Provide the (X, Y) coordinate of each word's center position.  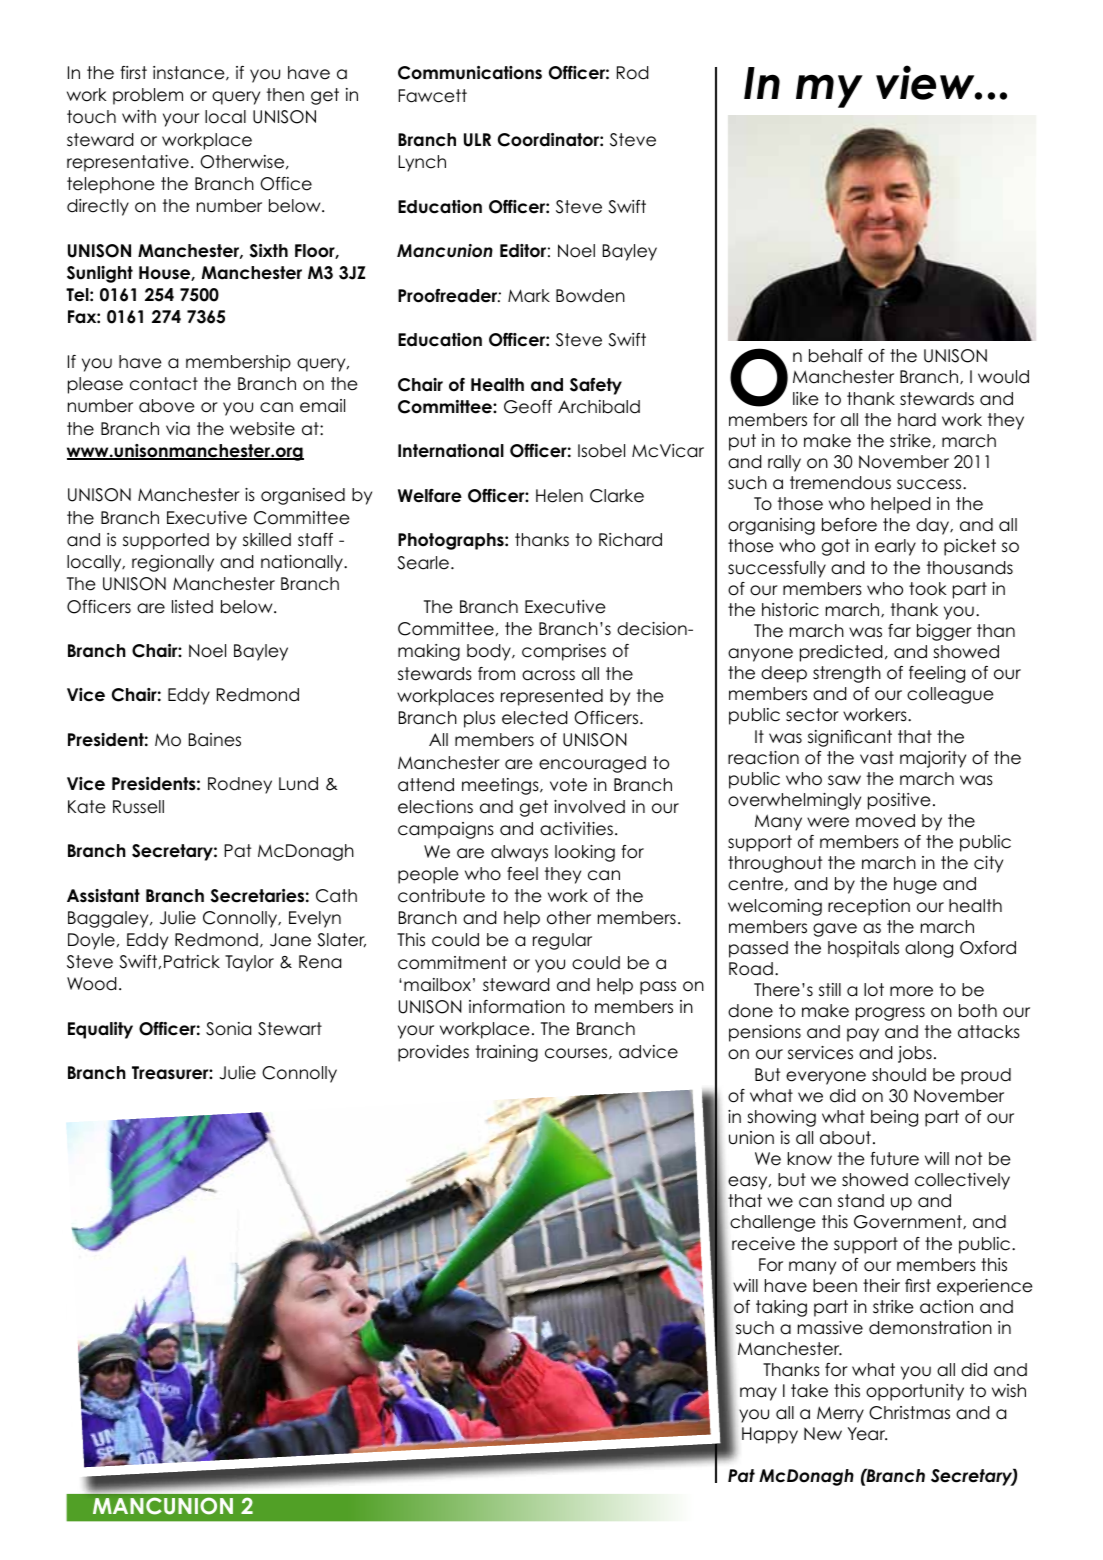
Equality (100, 1030)
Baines (215, 740)
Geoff (528, 407)
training (507, 1053)
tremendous (840, 483)
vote (568, 785)
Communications (470, 73)
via (178, 429)
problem (148, 96)
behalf (836, 356)
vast (877, 758)
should (899, 1075)
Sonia (228, 1029)
